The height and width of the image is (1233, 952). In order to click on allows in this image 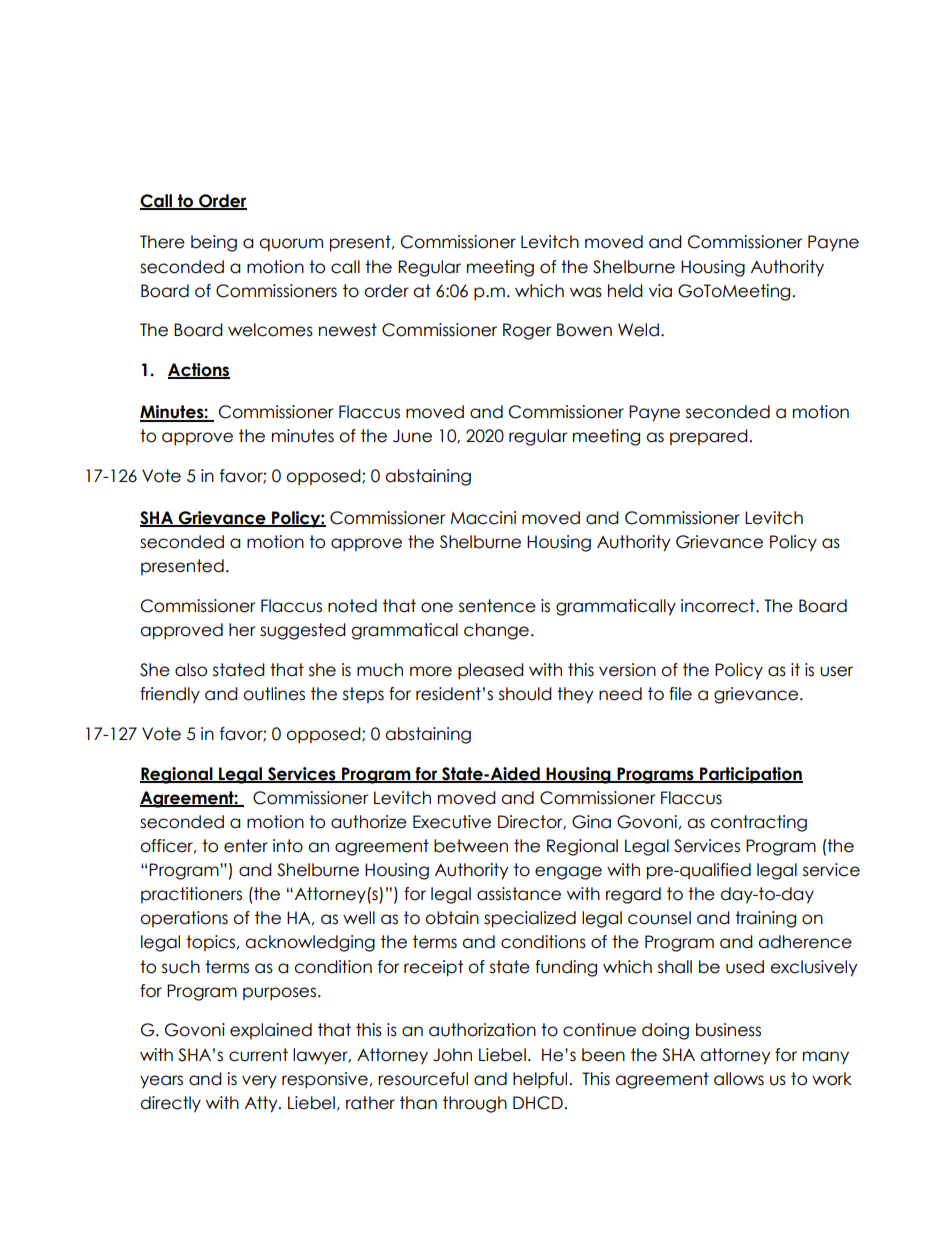, I will do `click(739, 1079)`.
